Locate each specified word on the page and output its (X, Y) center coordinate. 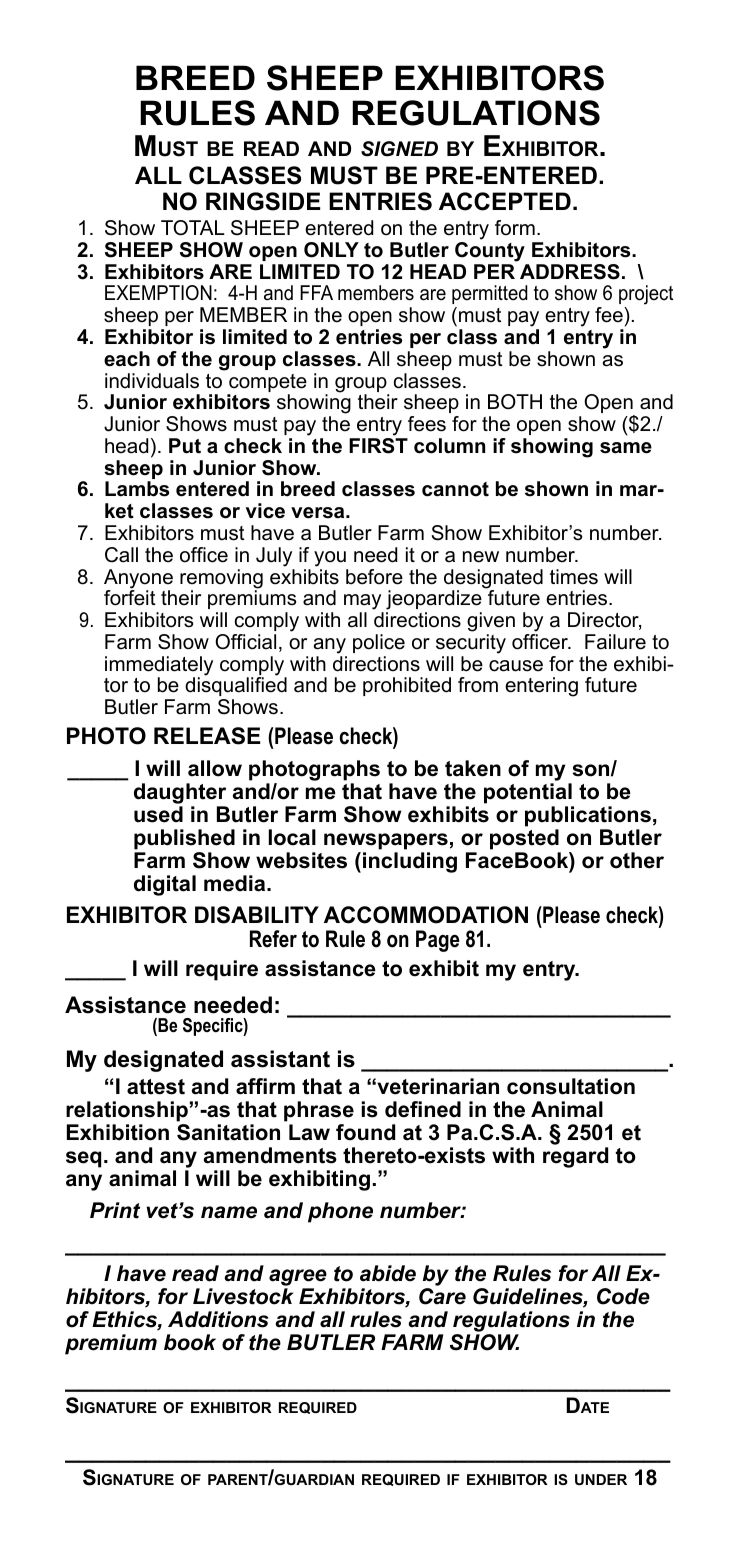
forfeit (130, 597)
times (574, 577)
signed (399, 149)
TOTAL (193, 228)
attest (156, 1087)
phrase (319, 1111)
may (364, 603)
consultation (571, 1086)
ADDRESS (570, 272)
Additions (218, 1319)
